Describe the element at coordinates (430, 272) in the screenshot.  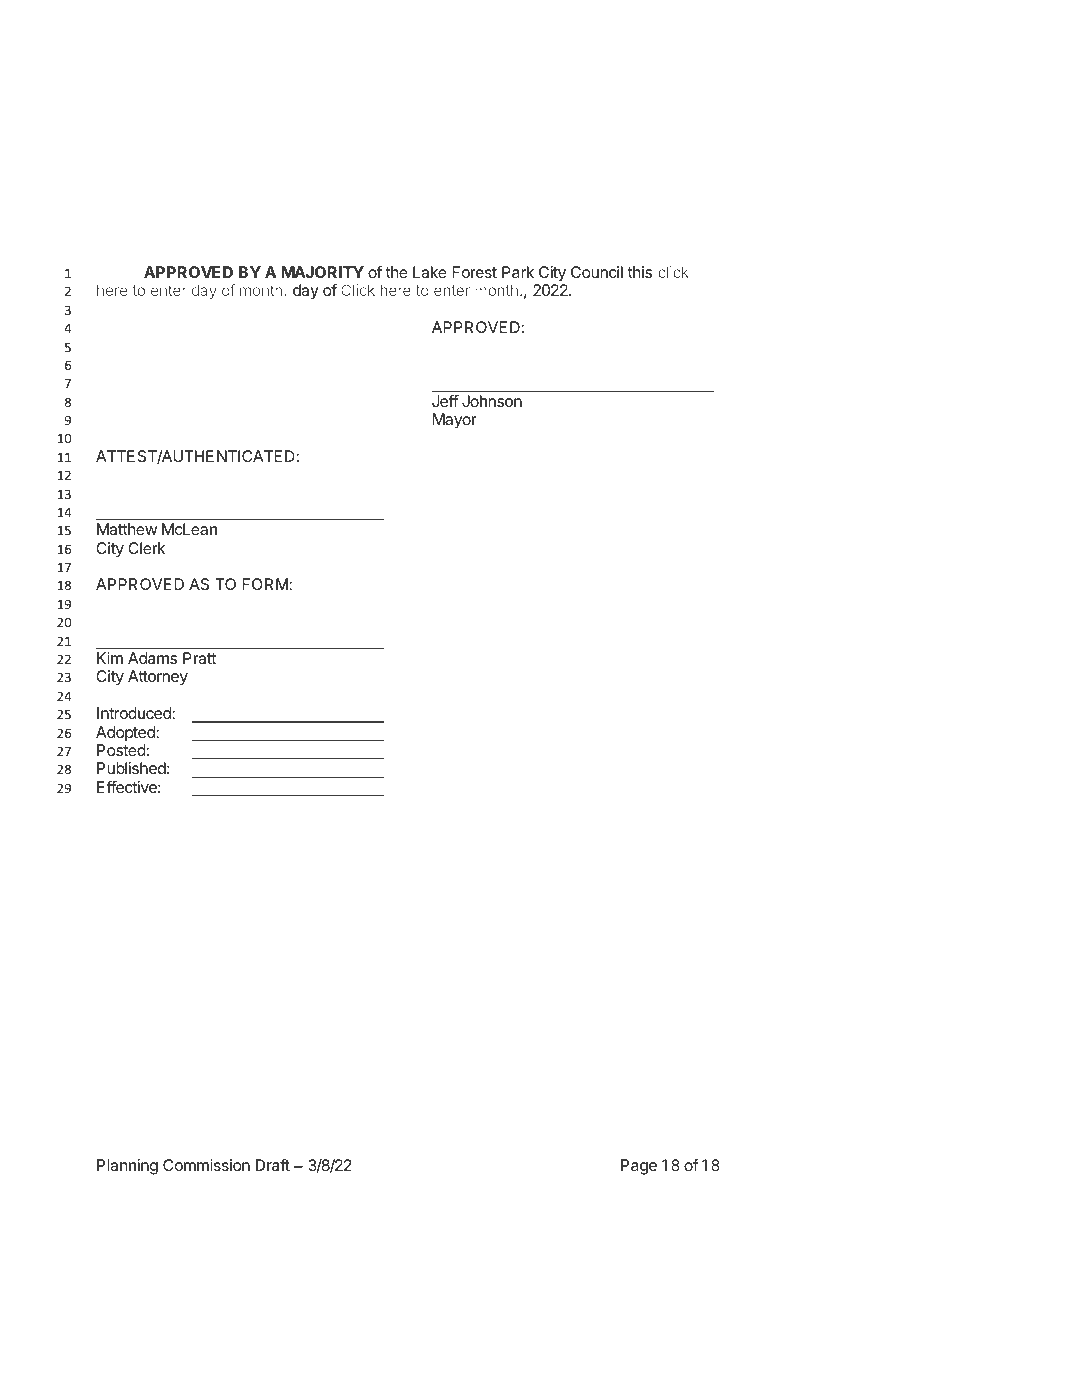
I see `Lake` at that location.
